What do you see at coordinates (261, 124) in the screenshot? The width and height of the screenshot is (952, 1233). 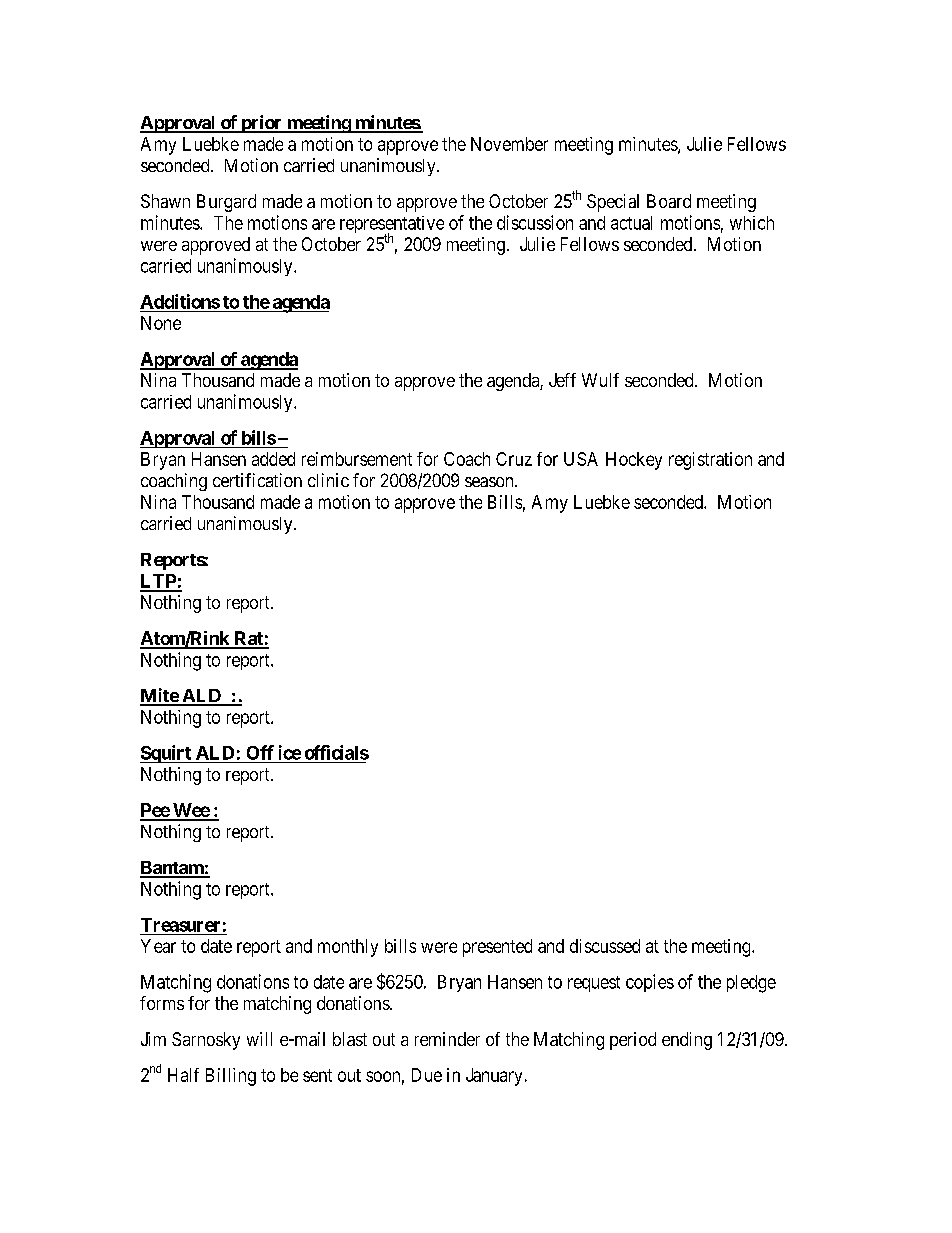 I see `prior` at bounding box center [261, 124].
